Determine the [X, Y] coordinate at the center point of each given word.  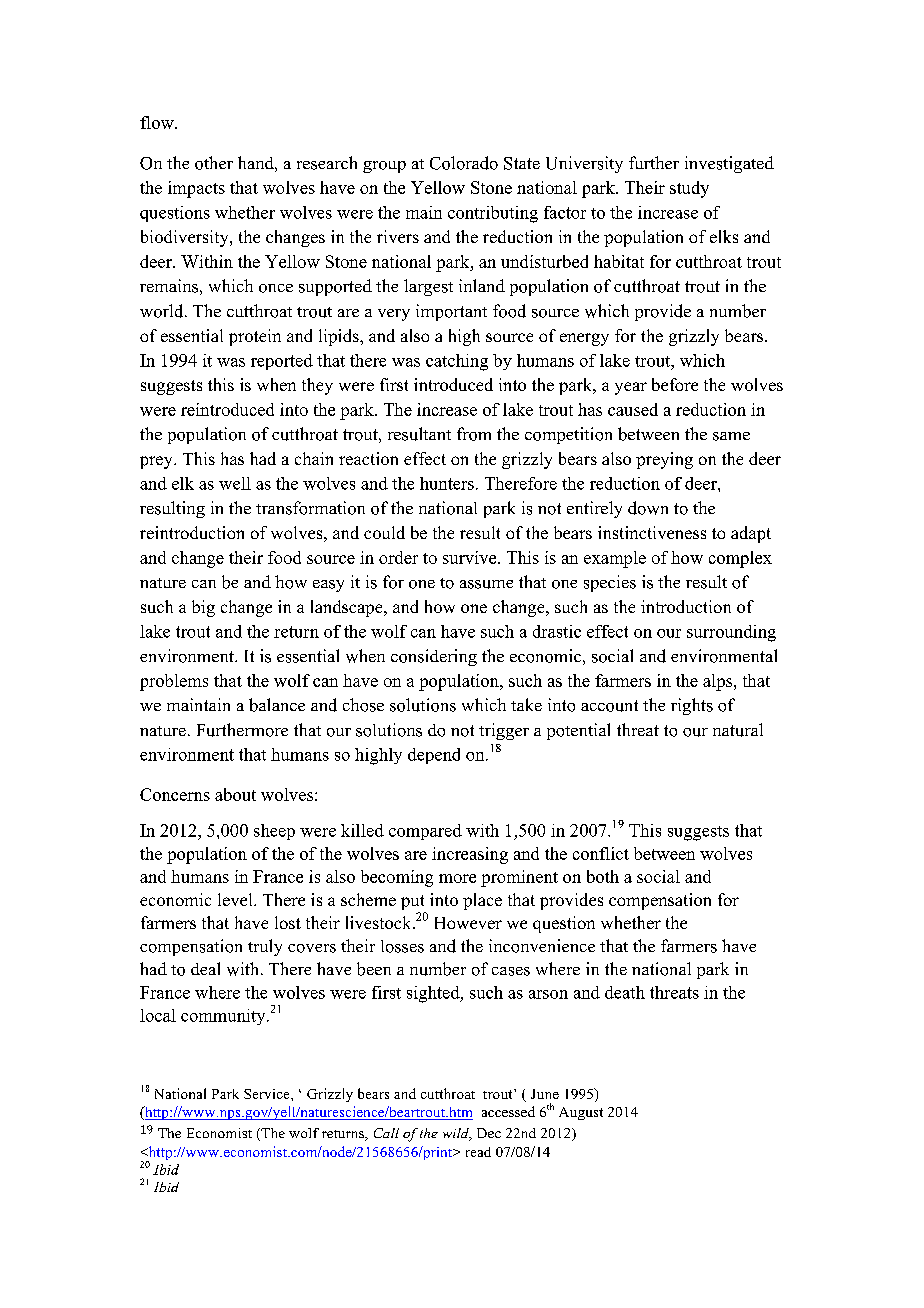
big [203, 608]
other [214, 163]
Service [268, 1094]
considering [434, 657]
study [689, 189]
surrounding [731, 633]
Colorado [464, 163]
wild [457, 1134]
